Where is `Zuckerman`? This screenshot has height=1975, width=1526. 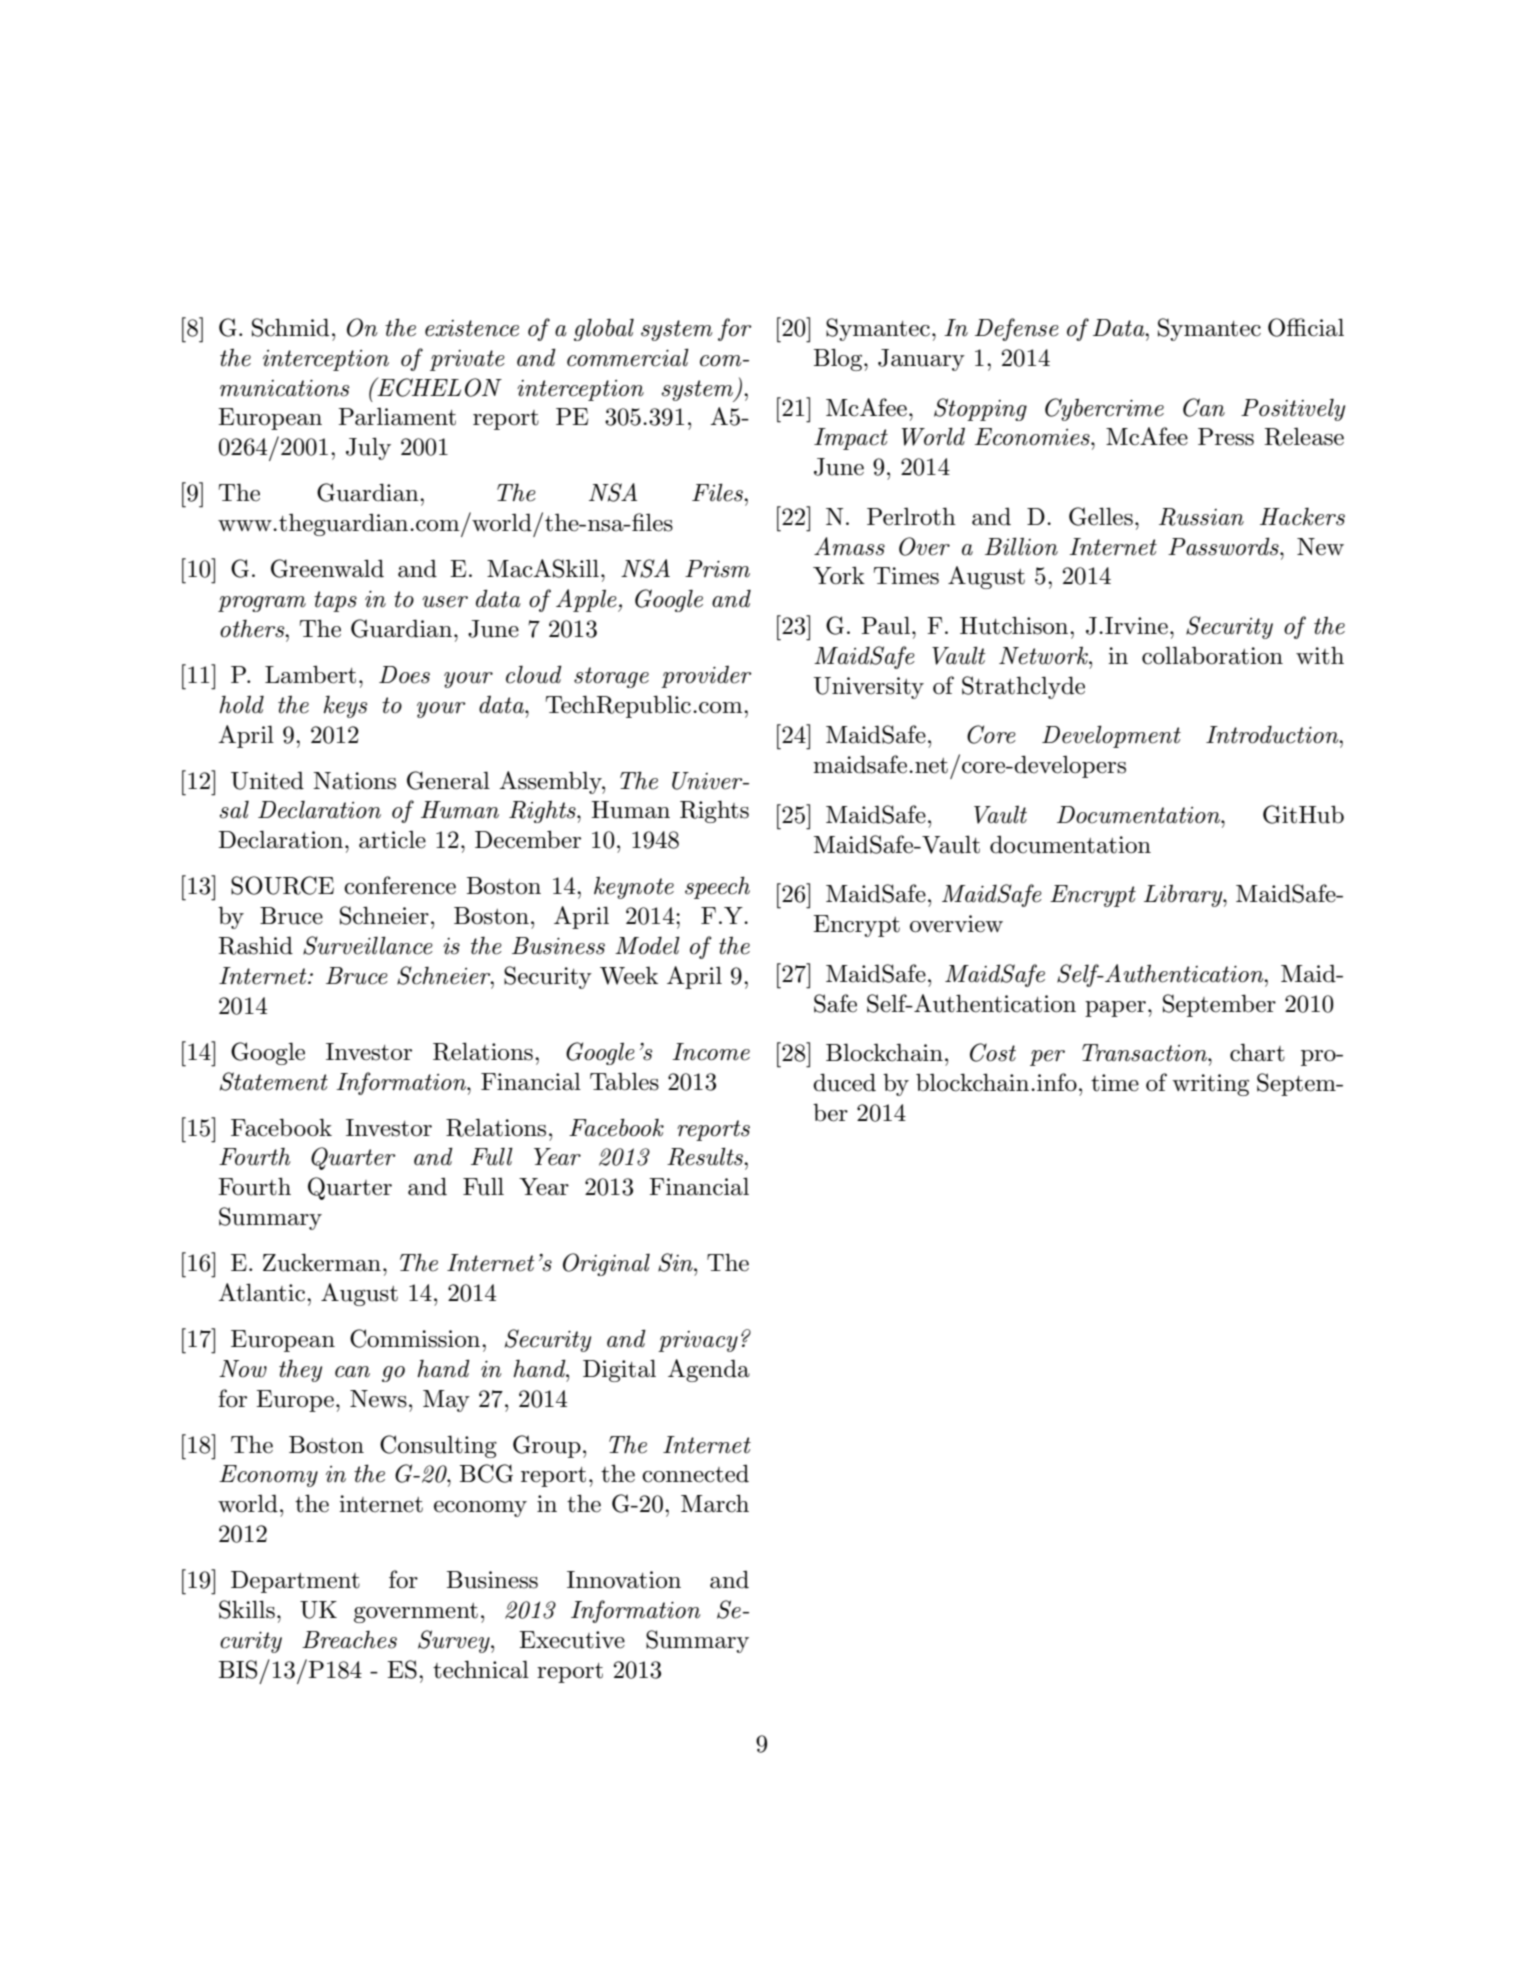 Zuckerman is located at coordinates (322, 1262).
